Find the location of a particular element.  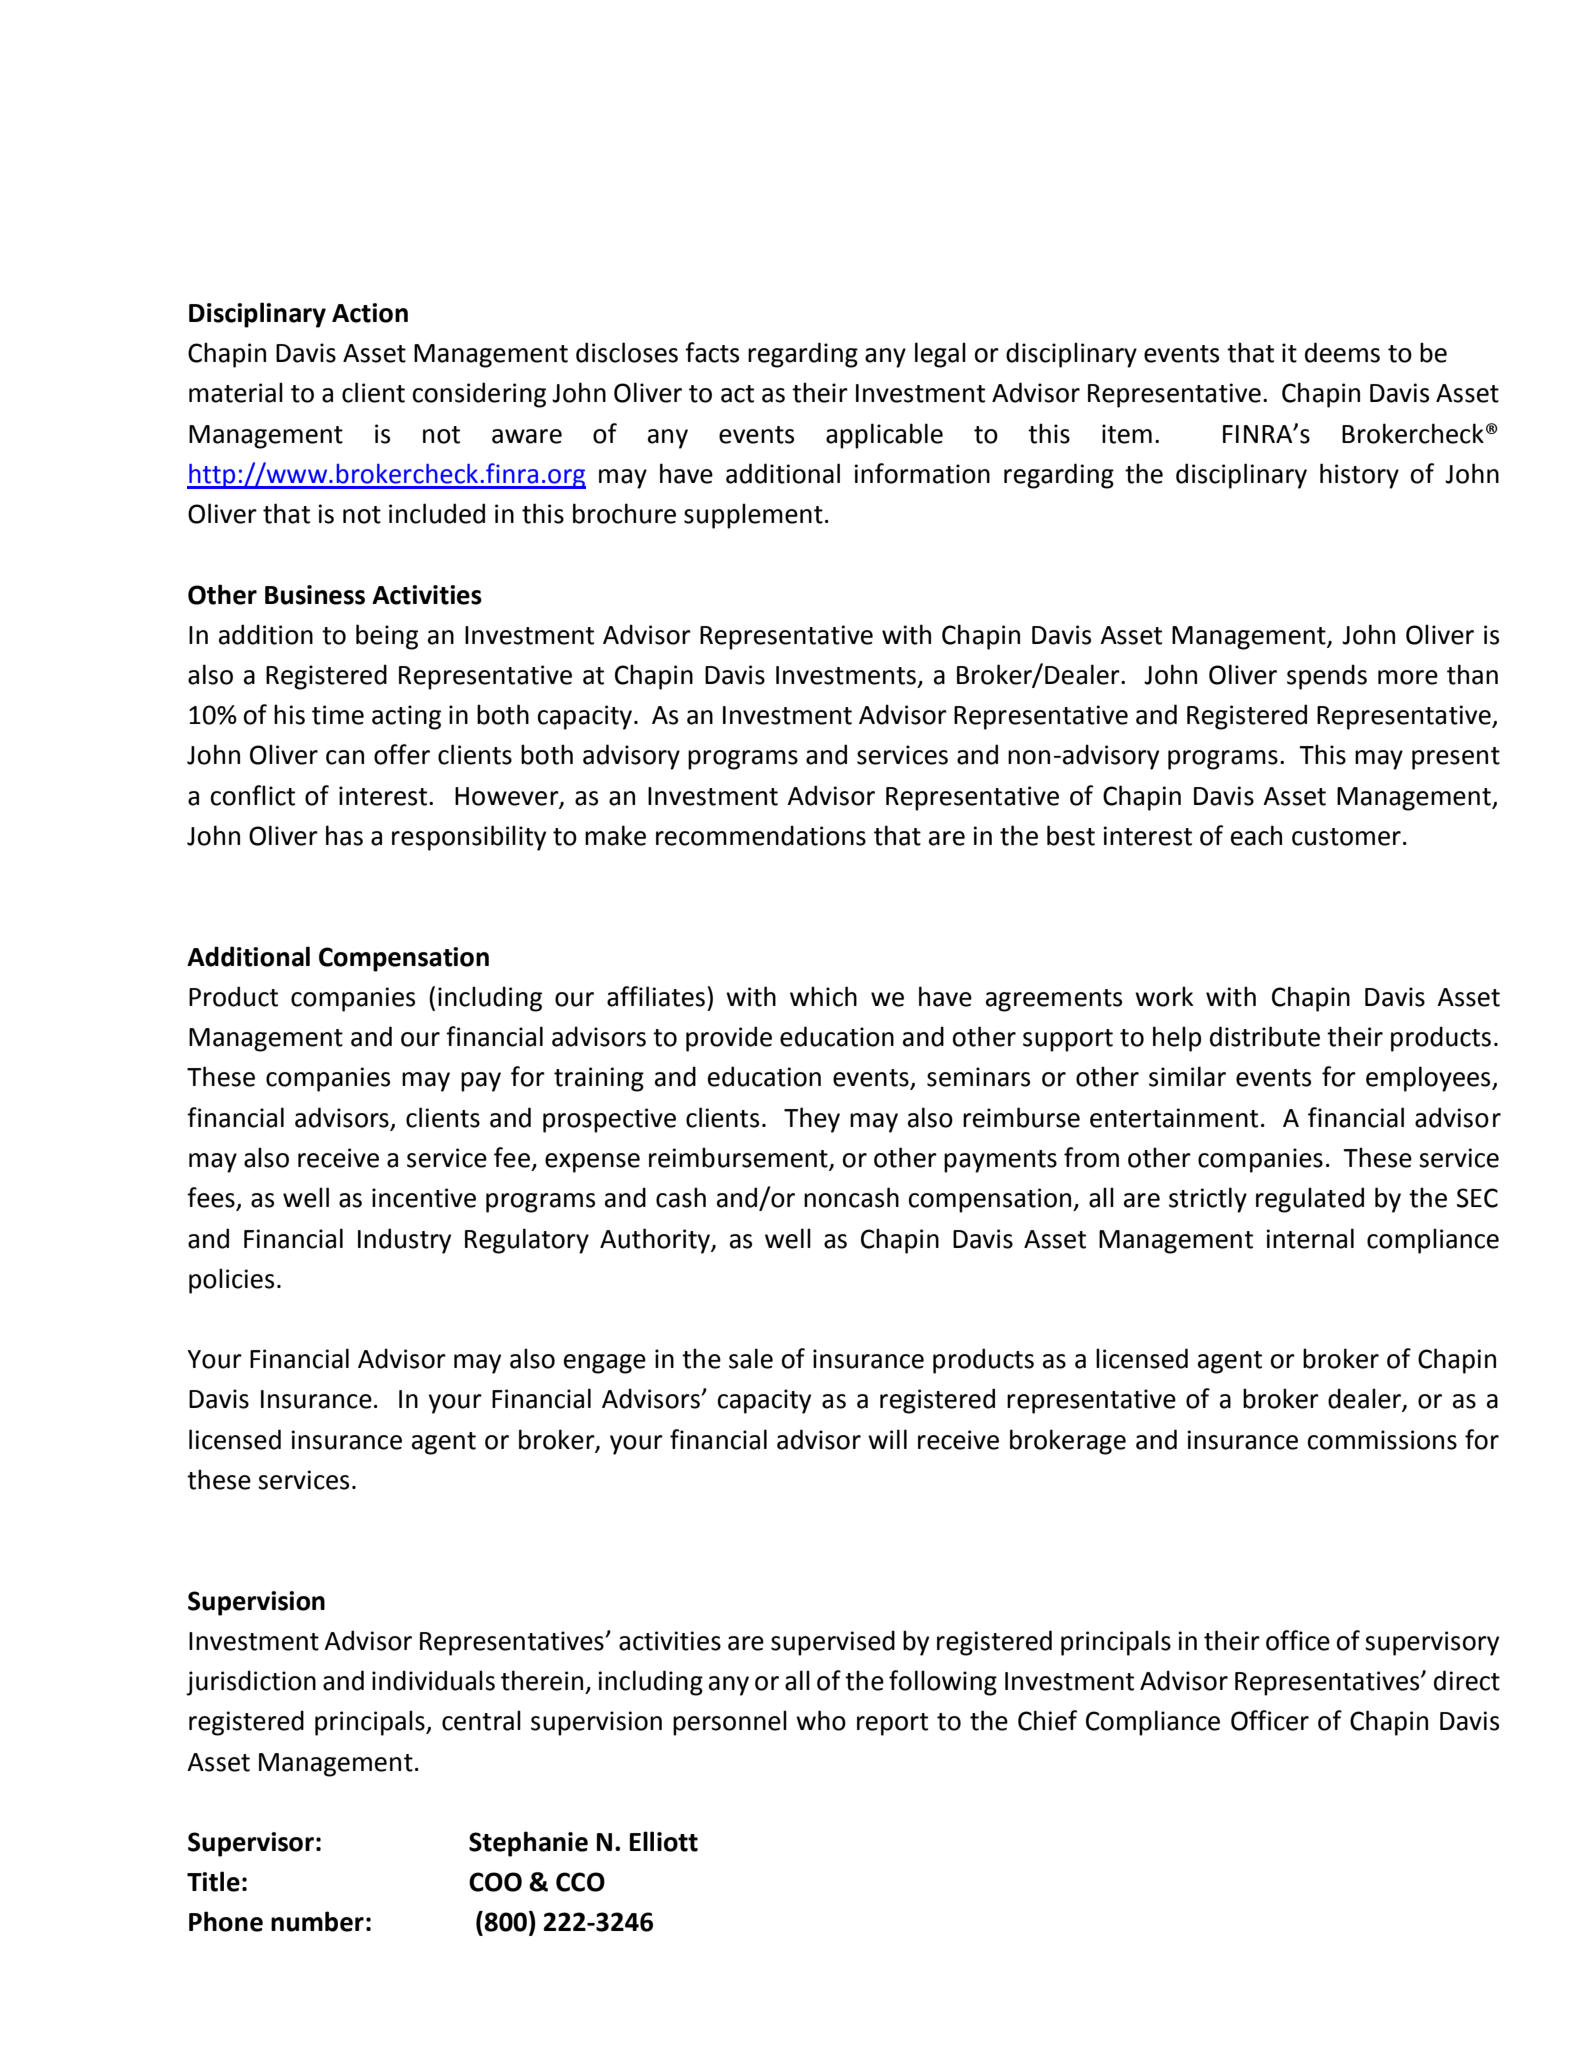

Action is located at coordinates (370, 313).
